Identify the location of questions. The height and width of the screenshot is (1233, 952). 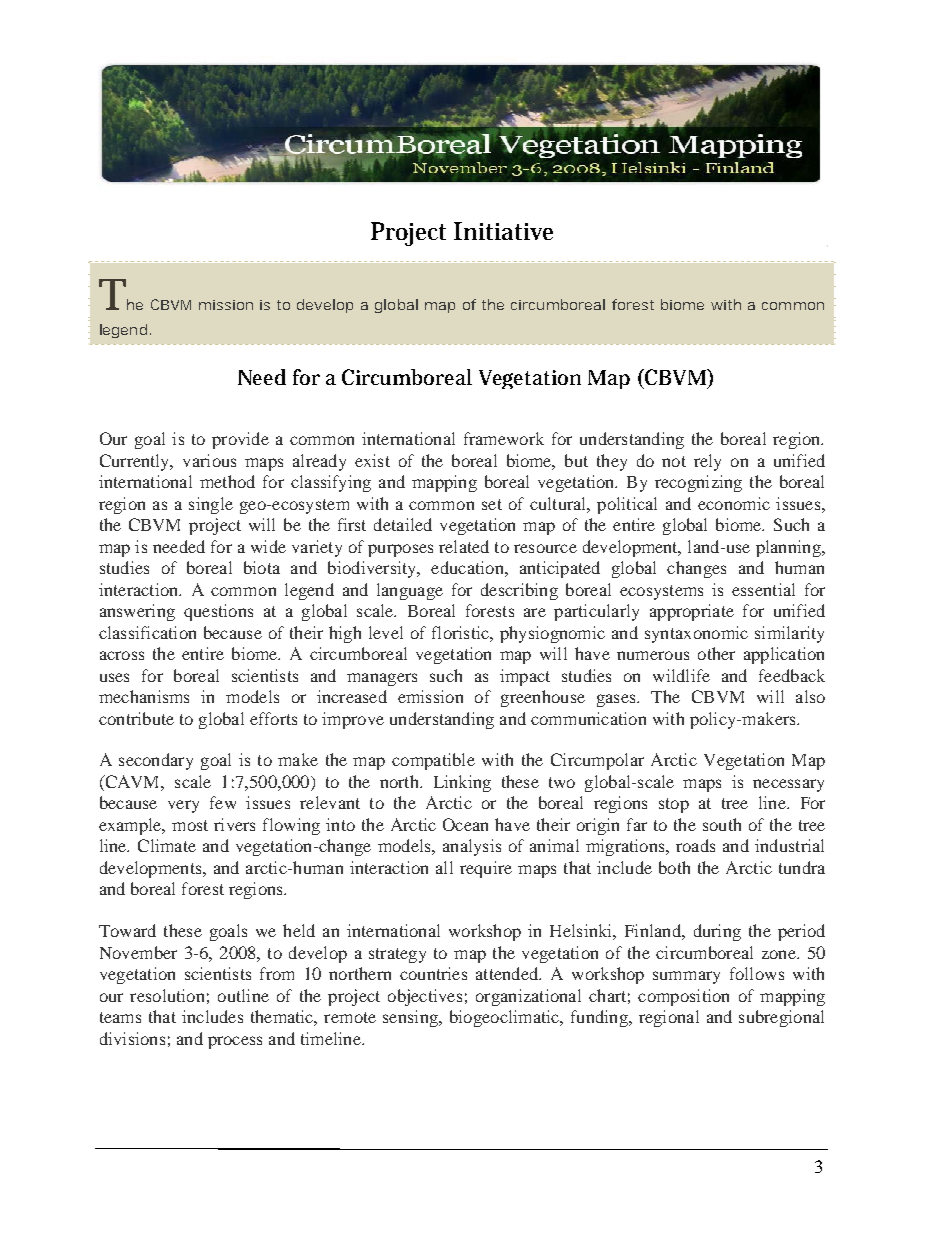
(218, 612).
